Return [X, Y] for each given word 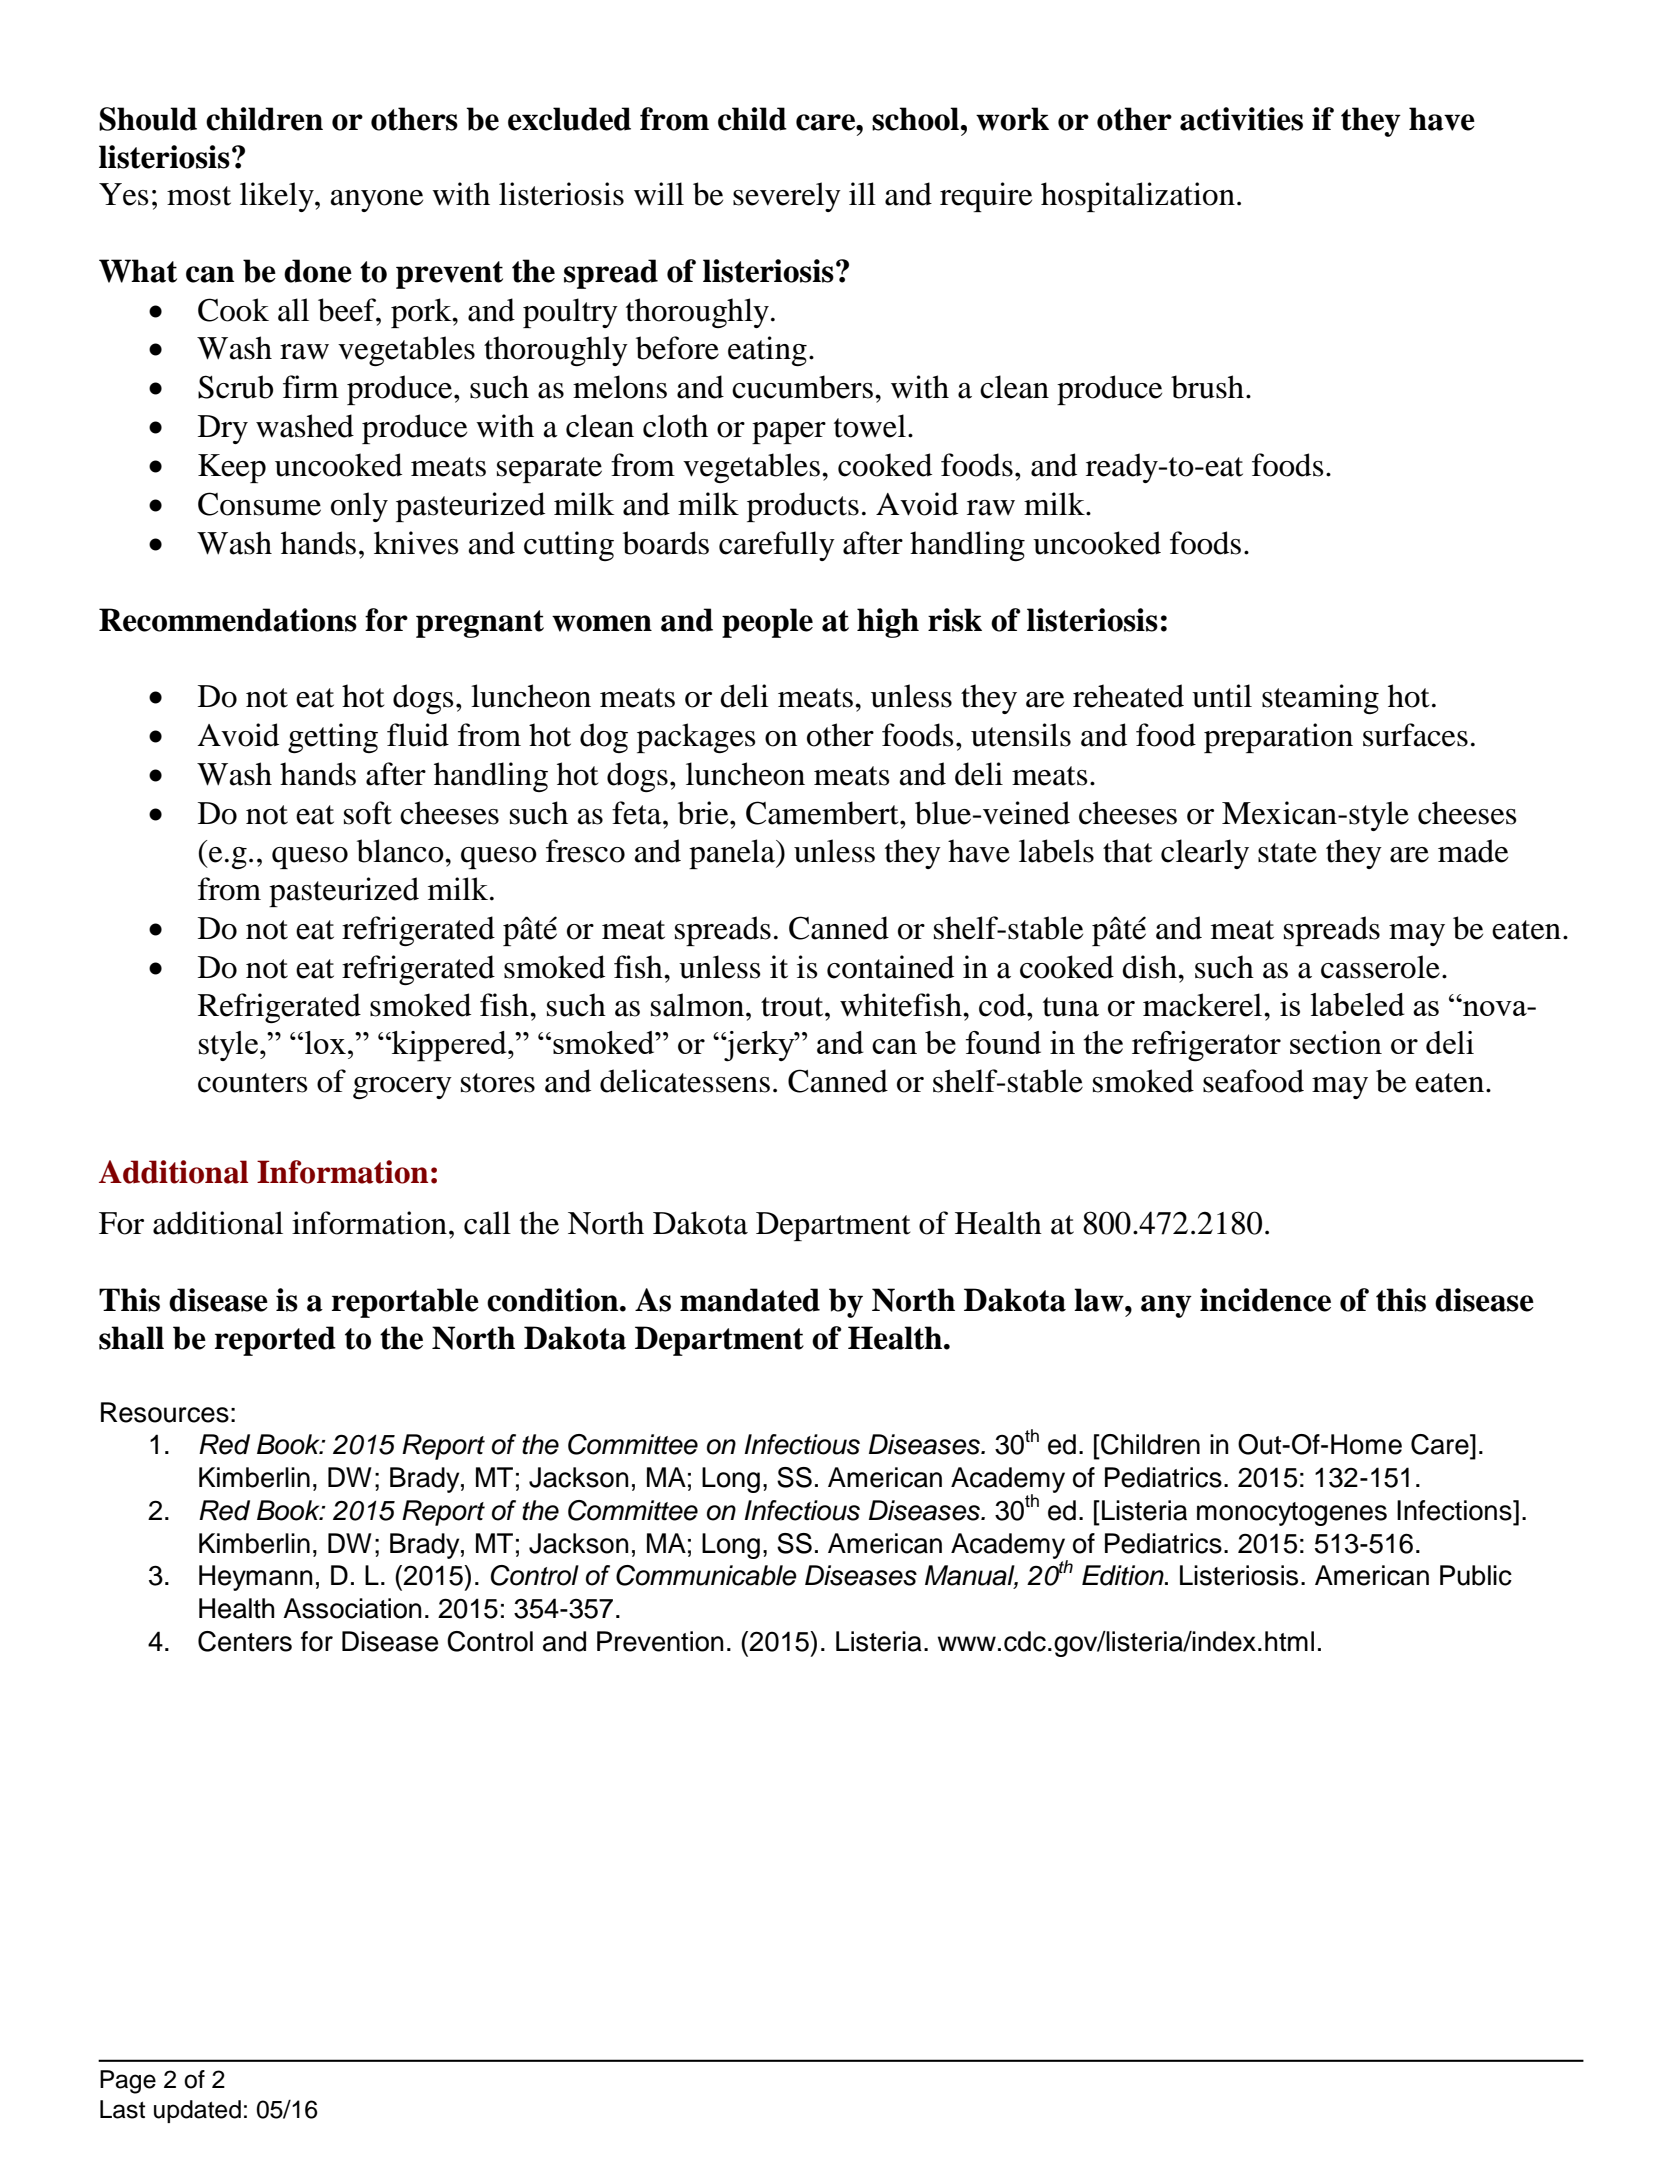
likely [278, 197]
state [1287, 853]
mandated [750, 1300]
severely [787, 197]
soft [368, 813]
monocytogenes [1292, 1514]
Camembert [823, 813]
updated [197, 2111]
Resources [165, 1412]
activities [1241, 119]
